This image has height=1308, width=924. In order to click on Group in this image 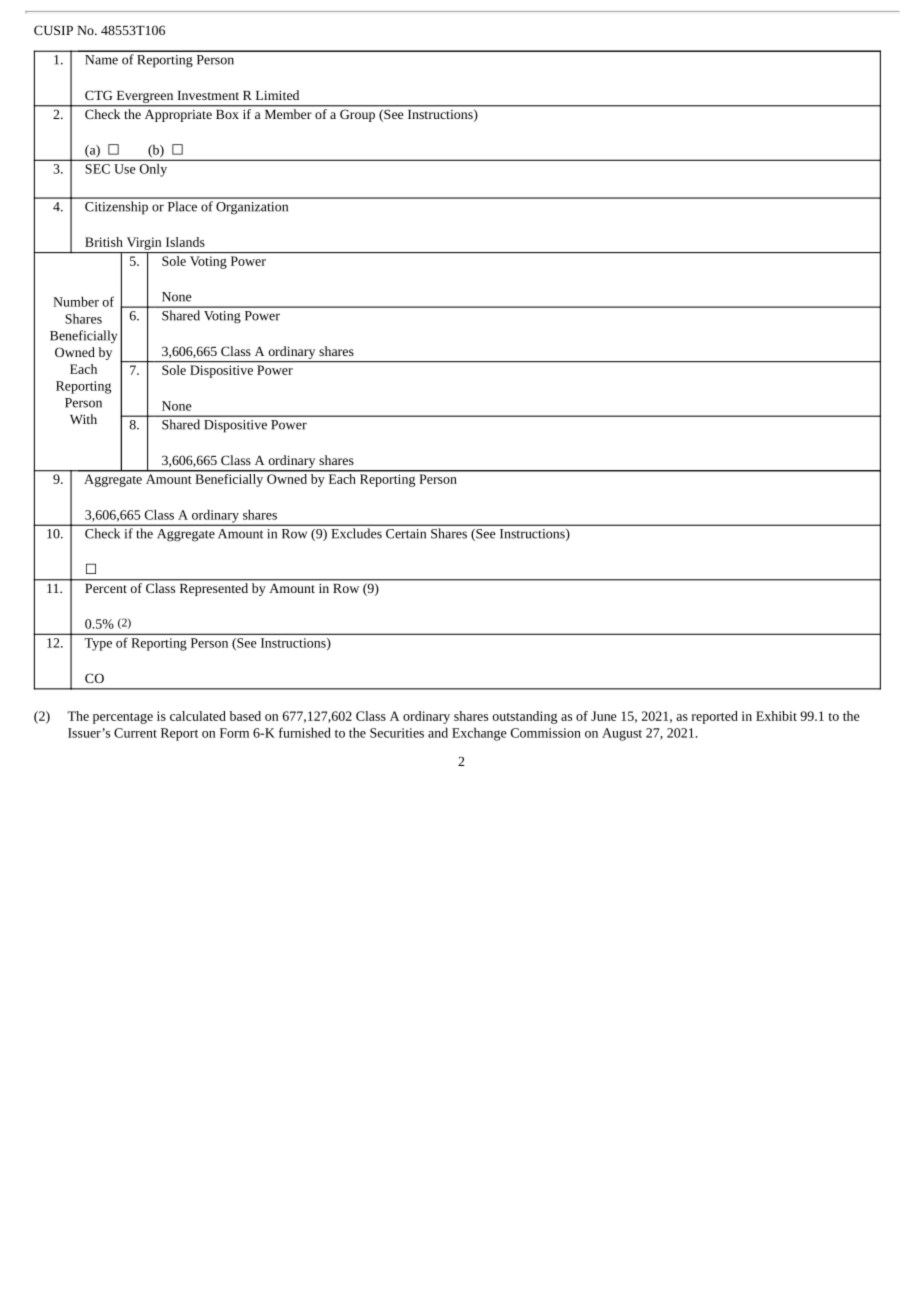, I will do `click(357, 116)`.
